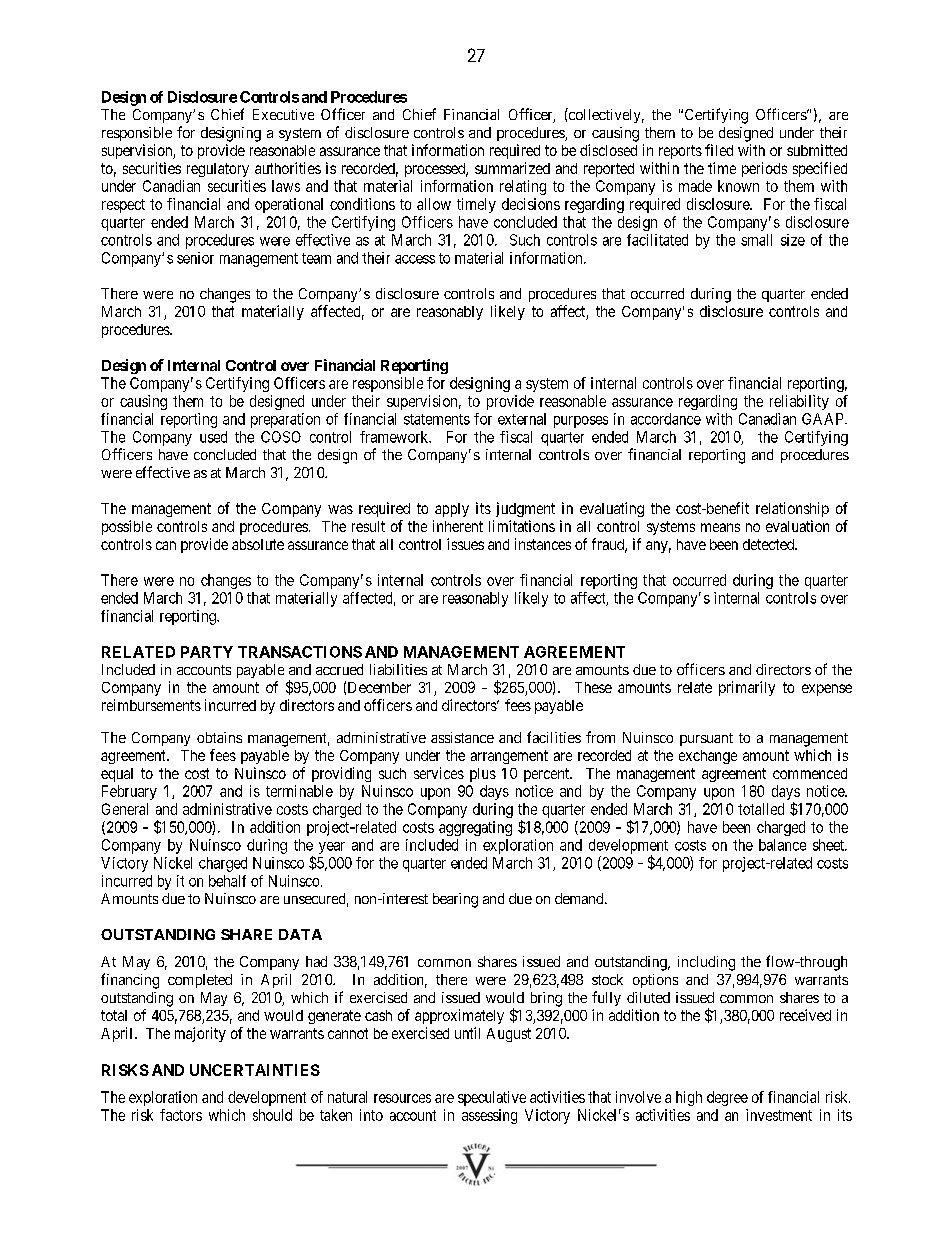 The height and width of the page is (1233, 952). Describe the element at coordinates (719, 150) in the page. I see `filed` at that location.
